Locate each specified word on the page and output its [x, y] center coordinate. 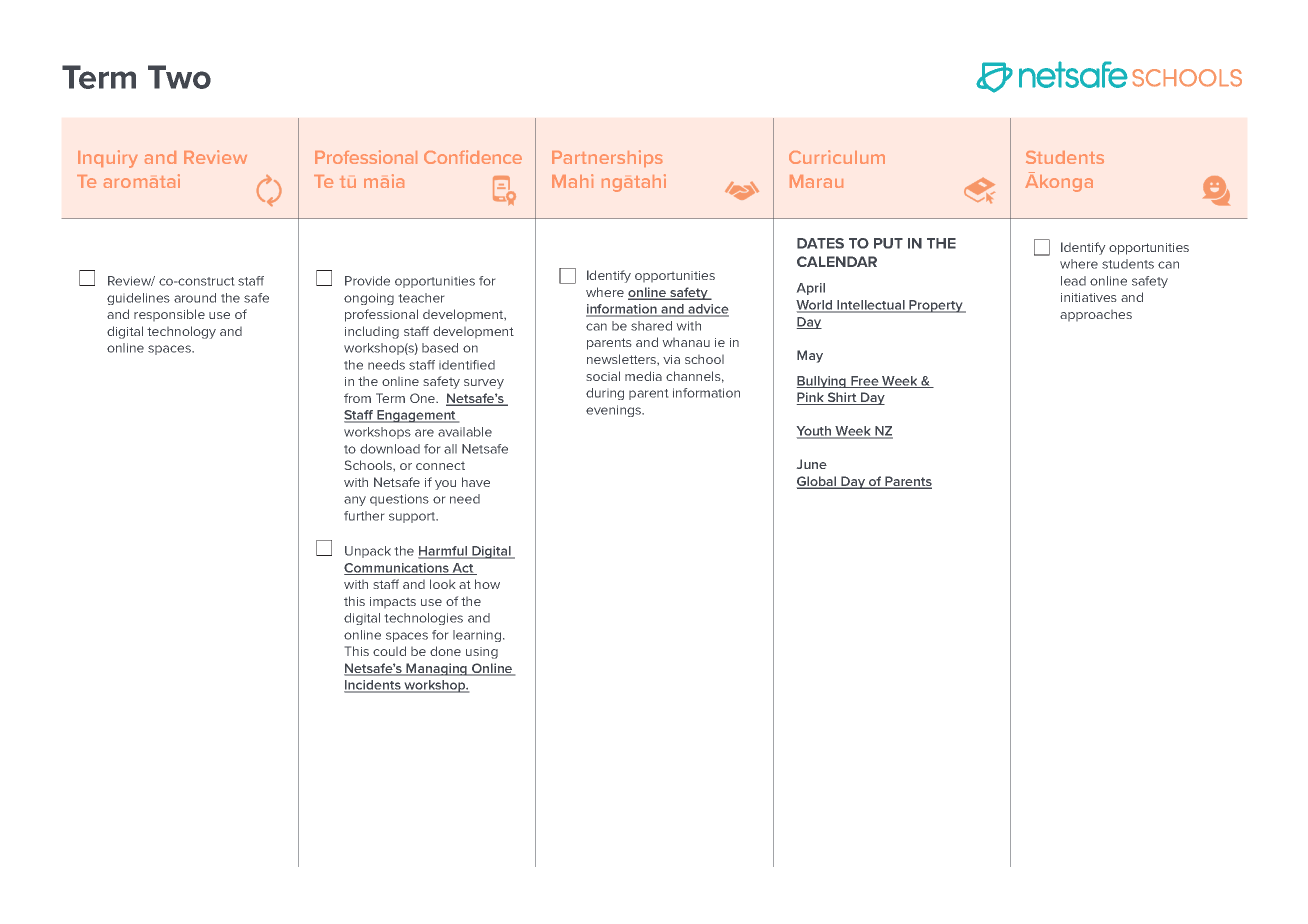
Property [936, 306]
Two [179, 77]
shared [651, 326]
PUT [888, 243]
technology [181, 332]
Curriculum [837, 157]
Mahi [572, 181]
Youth [815, 432]
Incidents [373, 686]
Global [818, 482]
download [390, 449]
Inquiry [108, 159]
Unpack [368, 552]
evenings [615, 411]
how [487, 584]
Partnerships [607, 158]
